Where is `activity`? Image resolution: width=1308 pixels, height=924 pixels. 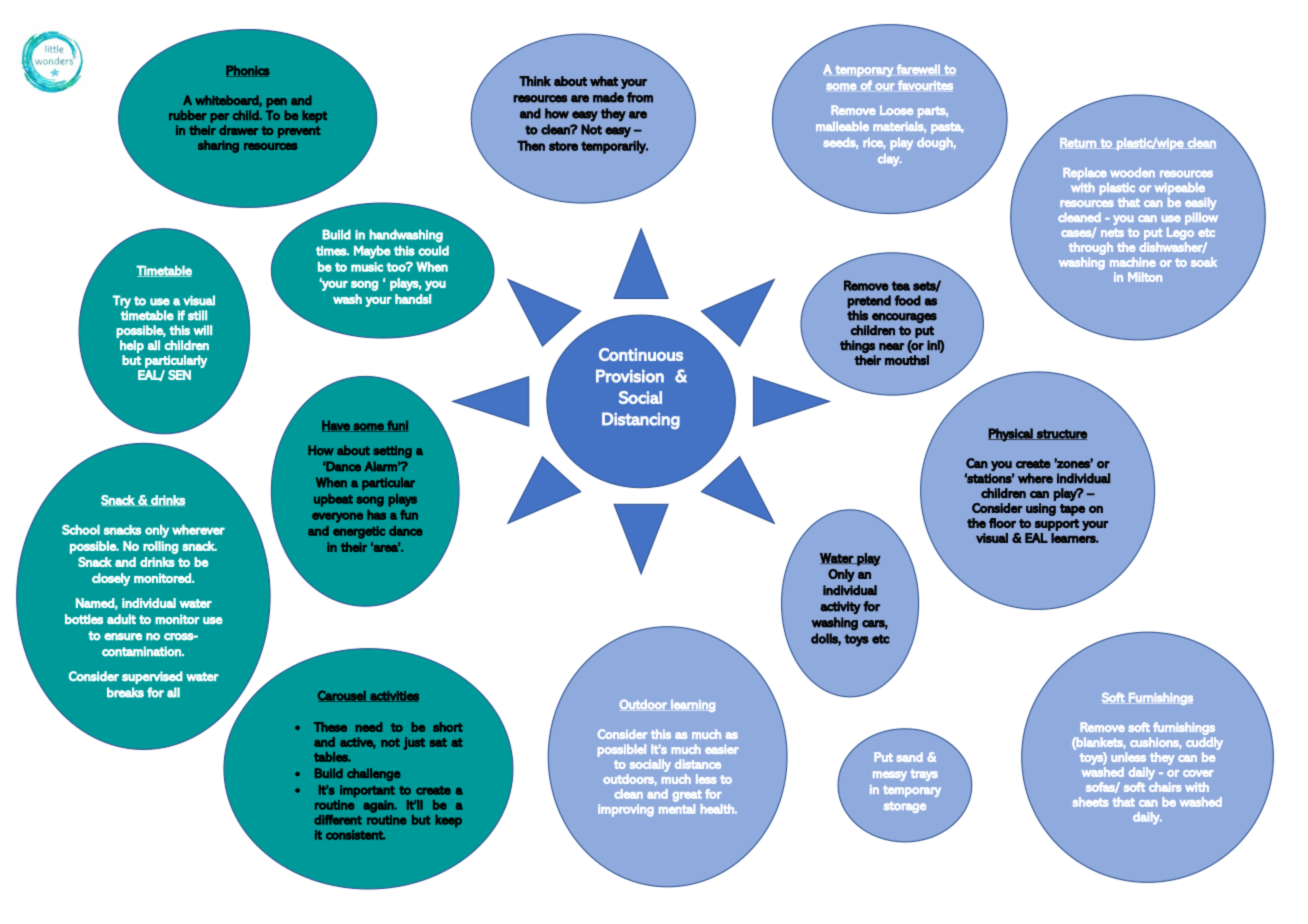 activity is located at coordinates (840, 607).
